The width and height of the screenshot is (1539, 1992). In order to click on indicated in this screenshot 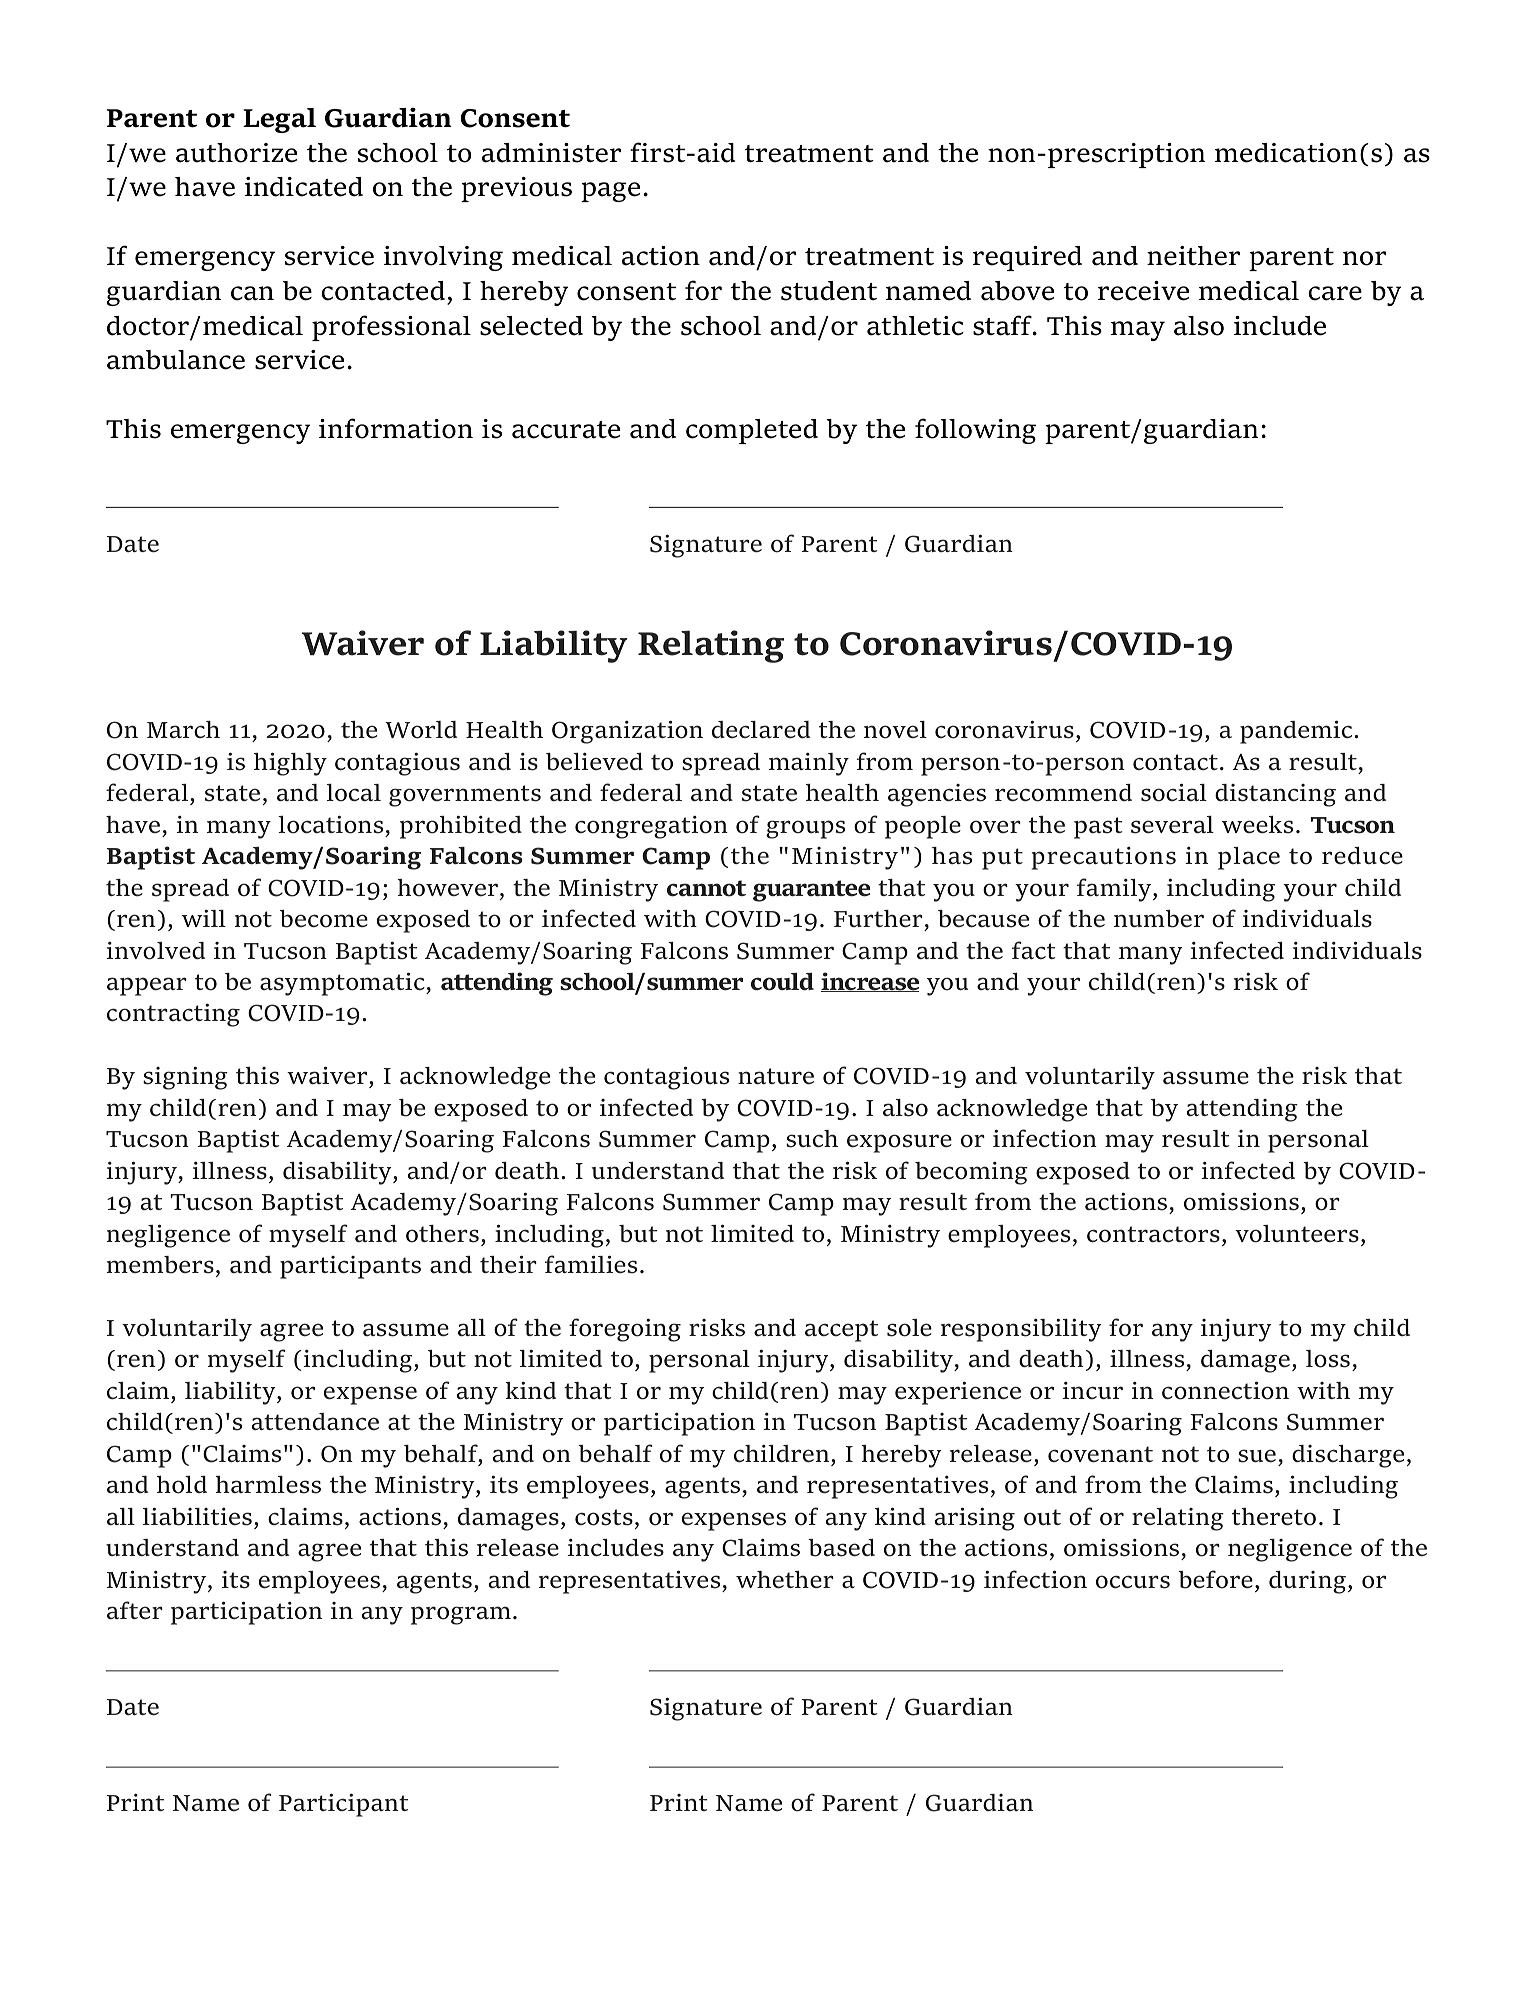, I will do `click(304, 187)`.
